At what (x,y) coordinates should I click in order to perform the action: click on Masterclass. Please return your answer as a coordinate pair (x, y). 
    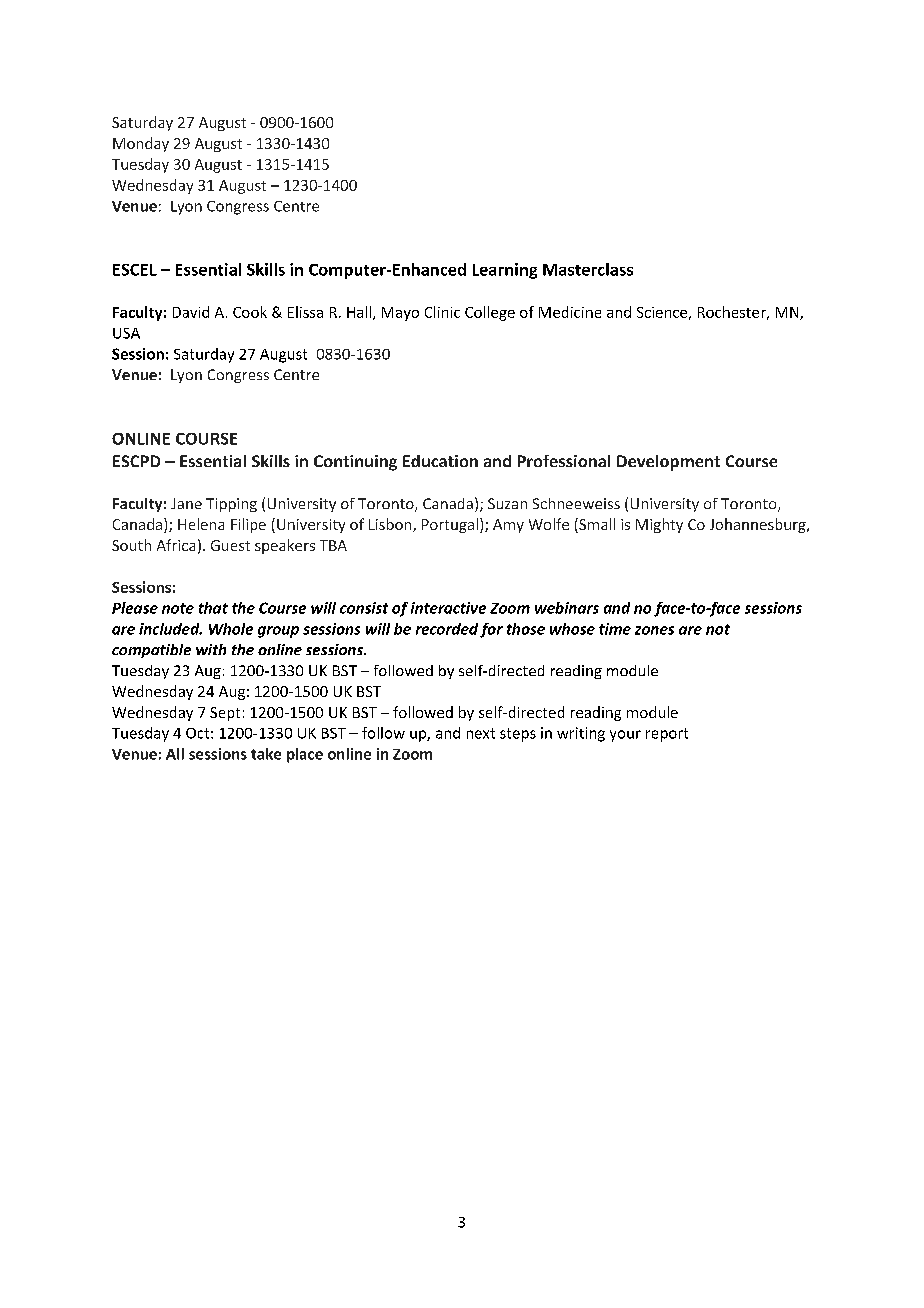
    Looking at the image, I should click on (588, 269).
